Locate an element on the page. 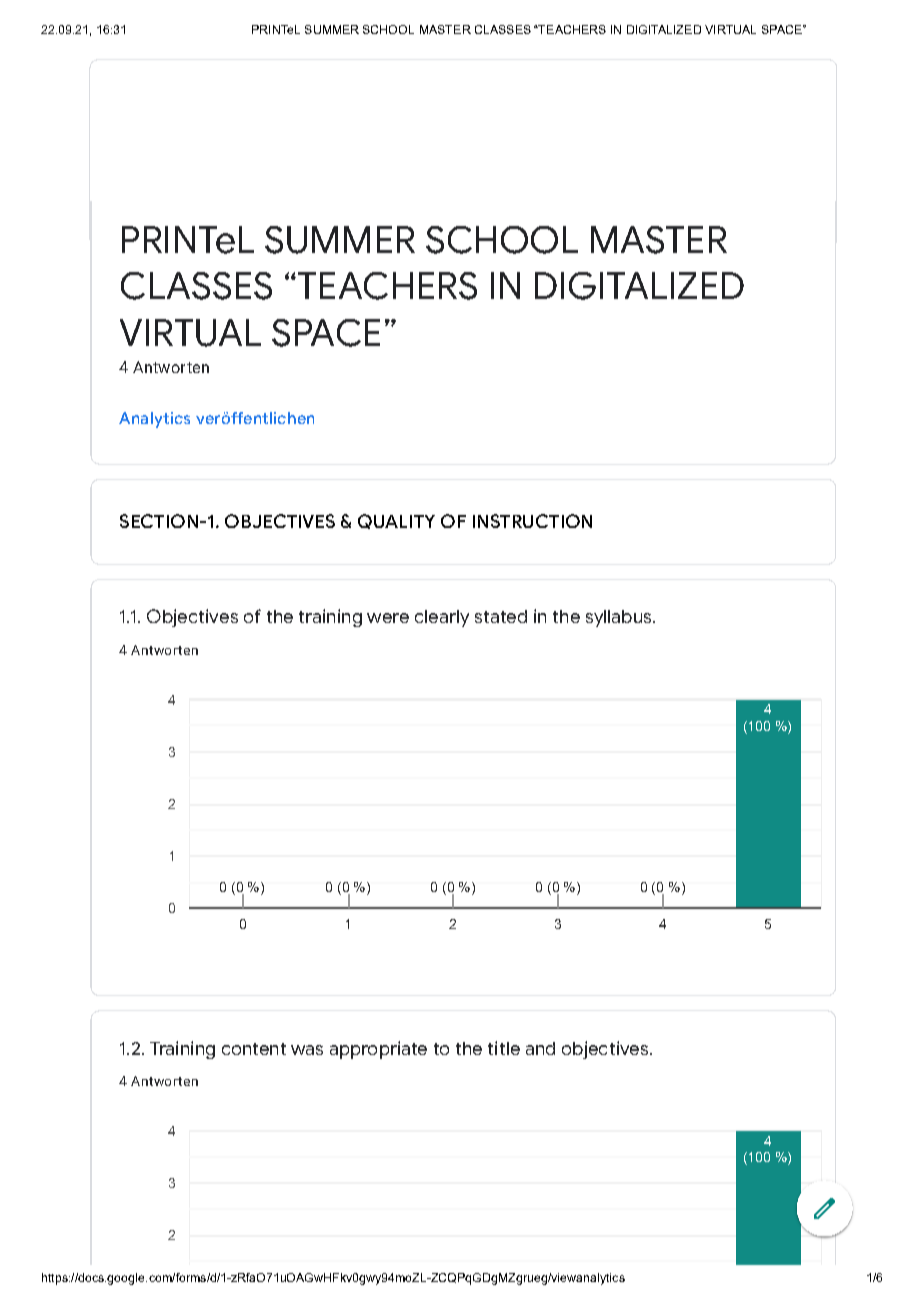  clearly is located at coordinates (442, 618).
